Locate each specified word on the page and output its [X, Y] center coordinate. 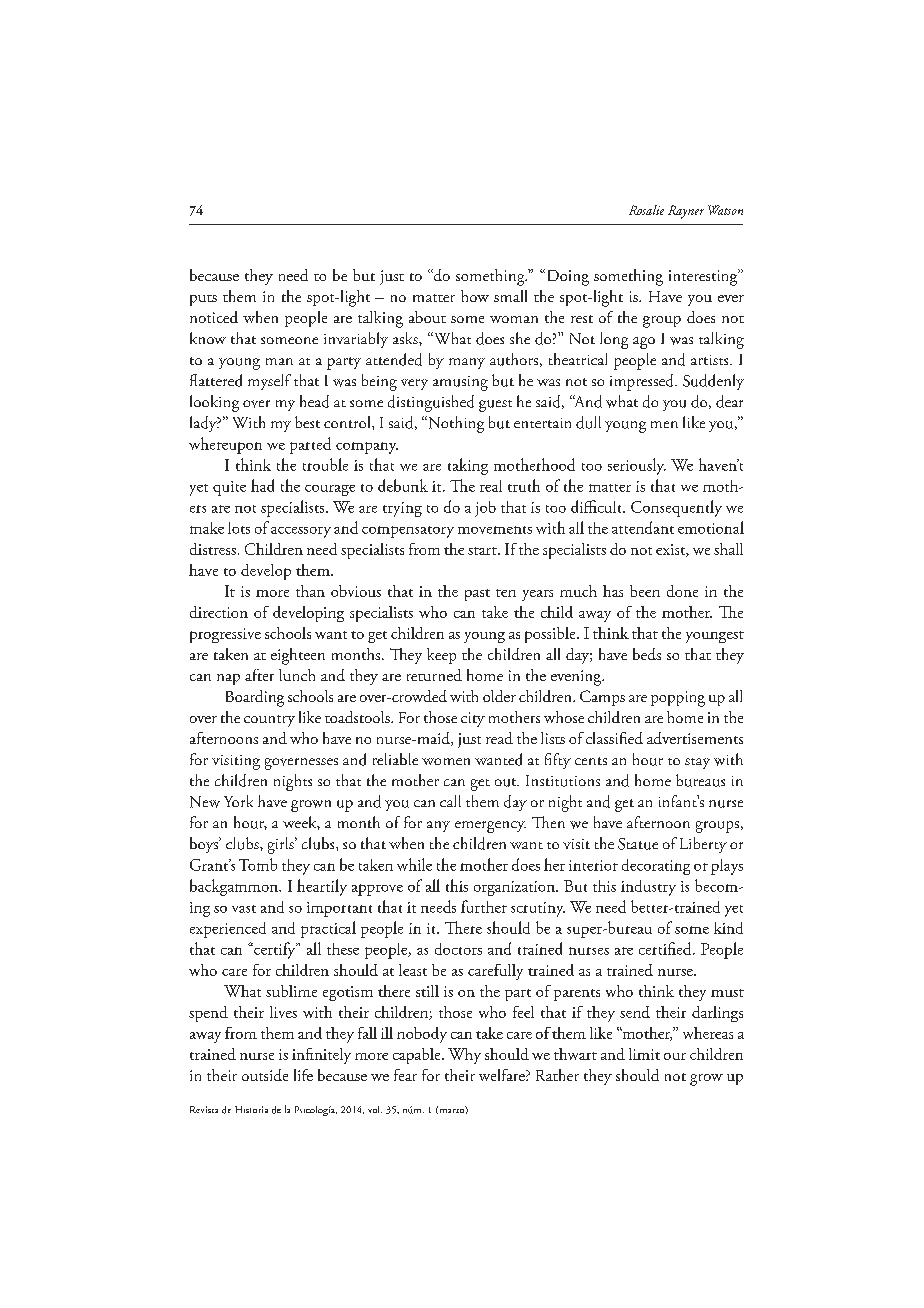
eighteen [298, 656]
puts [203, 300]
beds [647, 654]
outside [265, 1075]
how [475, 296]
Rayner [686, 212]
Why [464, 1056]
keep [441, 656]
